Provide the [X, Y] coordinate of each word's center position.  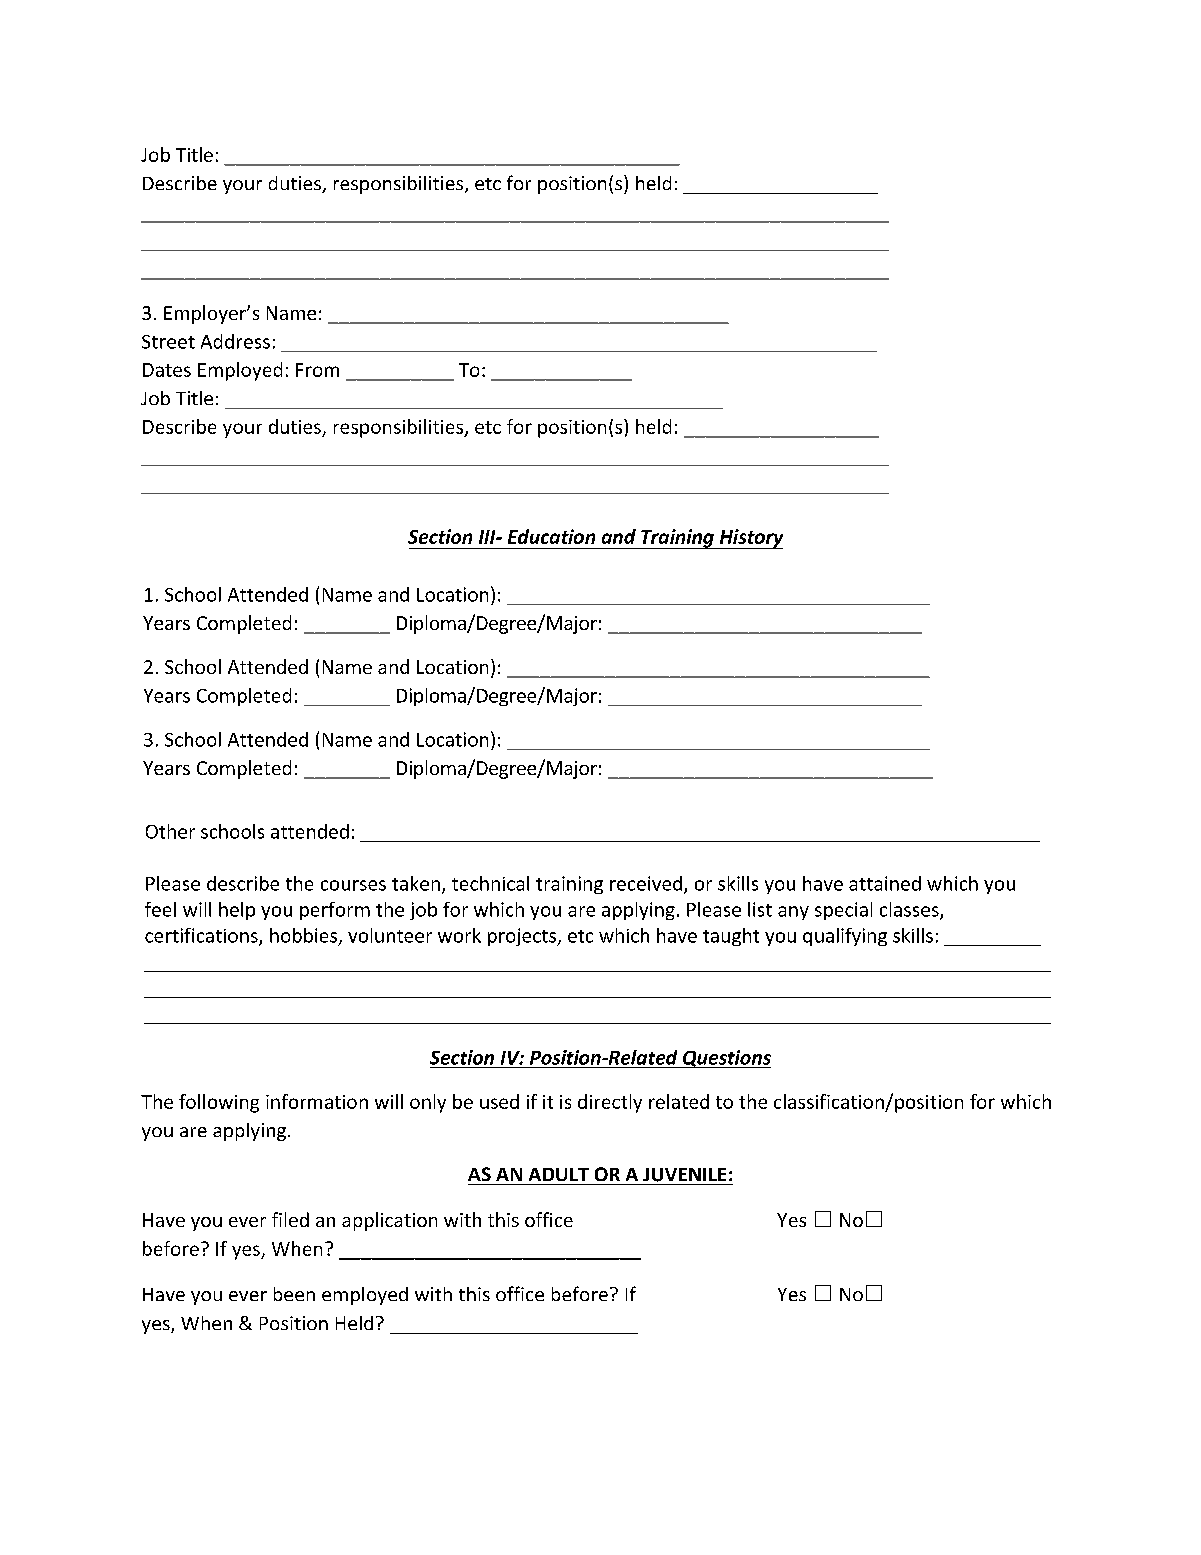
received [646, 883]
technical [490, 883]
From [317, 370]
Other [170, 831]
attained [885, 883]
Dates [167, 370]
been [294, 1294]
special [843, 911]
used [499, 1101]
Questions [726, 1059]
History [750, 539]
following [219, 1103]
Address [235, 341]
